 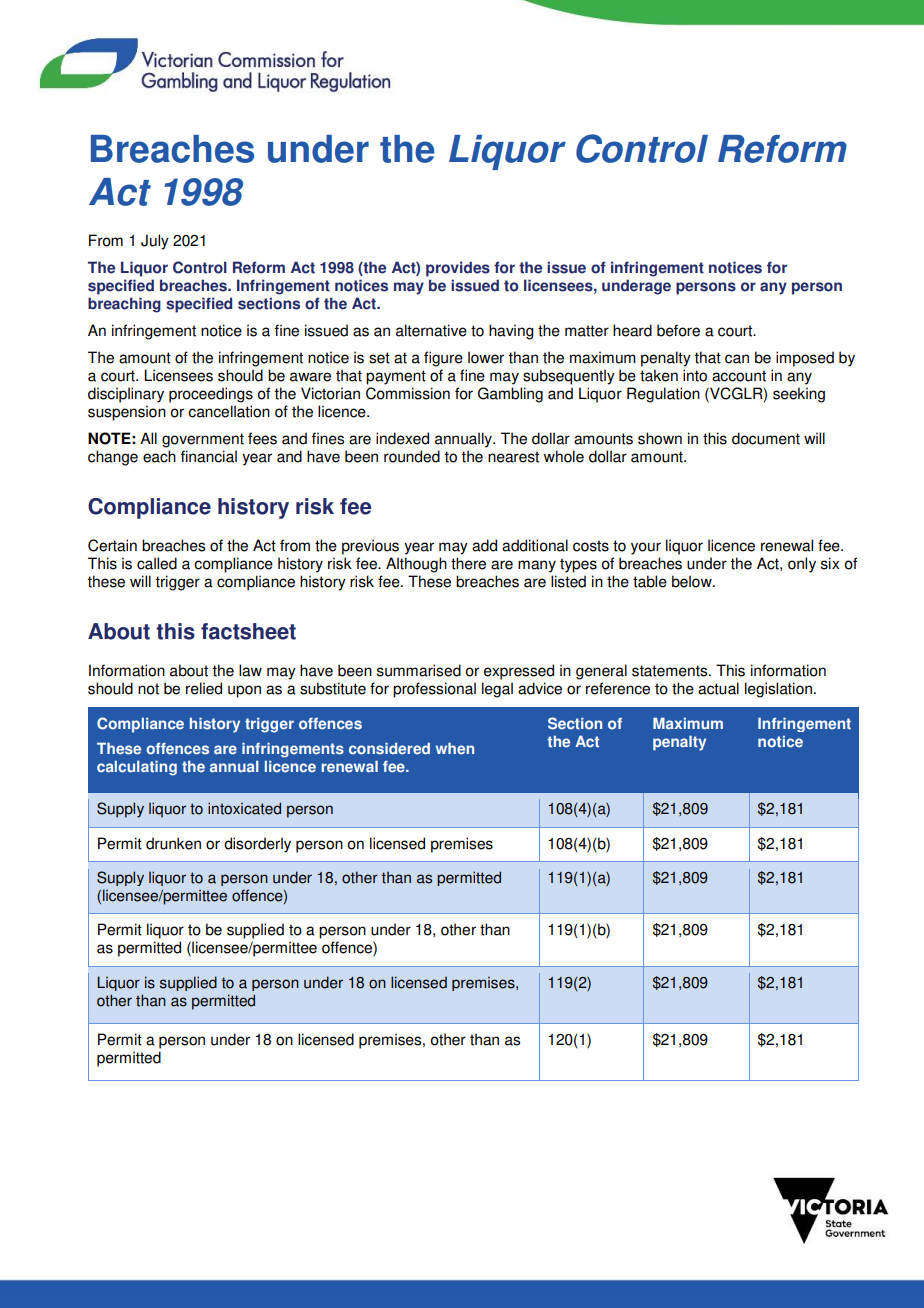 I want to click on when, so click(x=455, y=748).
